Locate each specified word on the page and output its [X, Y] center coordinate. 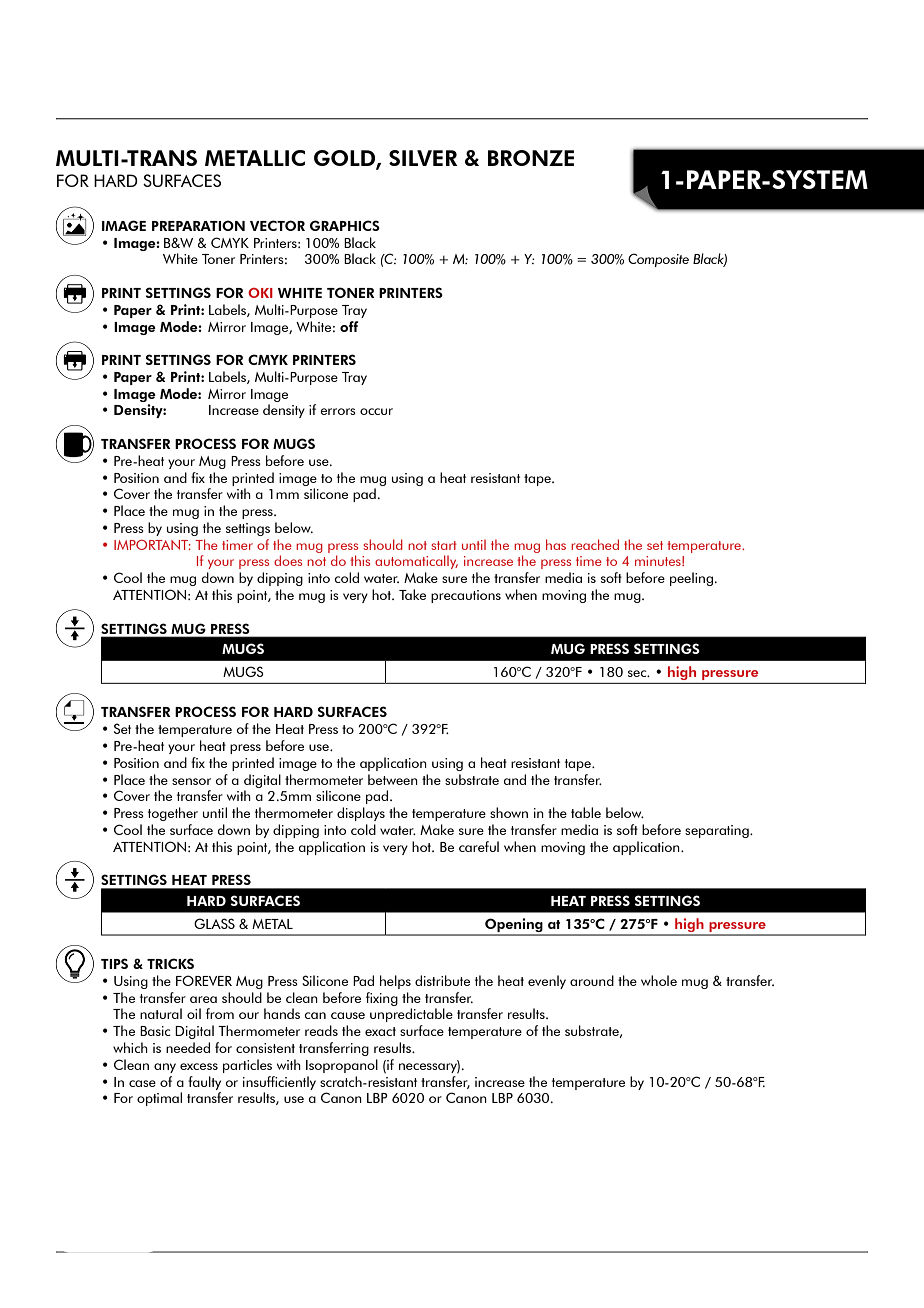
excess [199, 1066]
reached [595, 544]
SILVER [423, 158]
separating [718, 831]
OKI [260, 293]
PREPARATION [198, 225]
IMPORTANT [152, 545]
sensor [191, 781]
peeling [691, 579]
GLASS [214, 923]
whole [659, 980]
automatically [416, 562]
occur [376, 411]
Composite [658, 260]
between [393, 779]
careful [479, 846]
